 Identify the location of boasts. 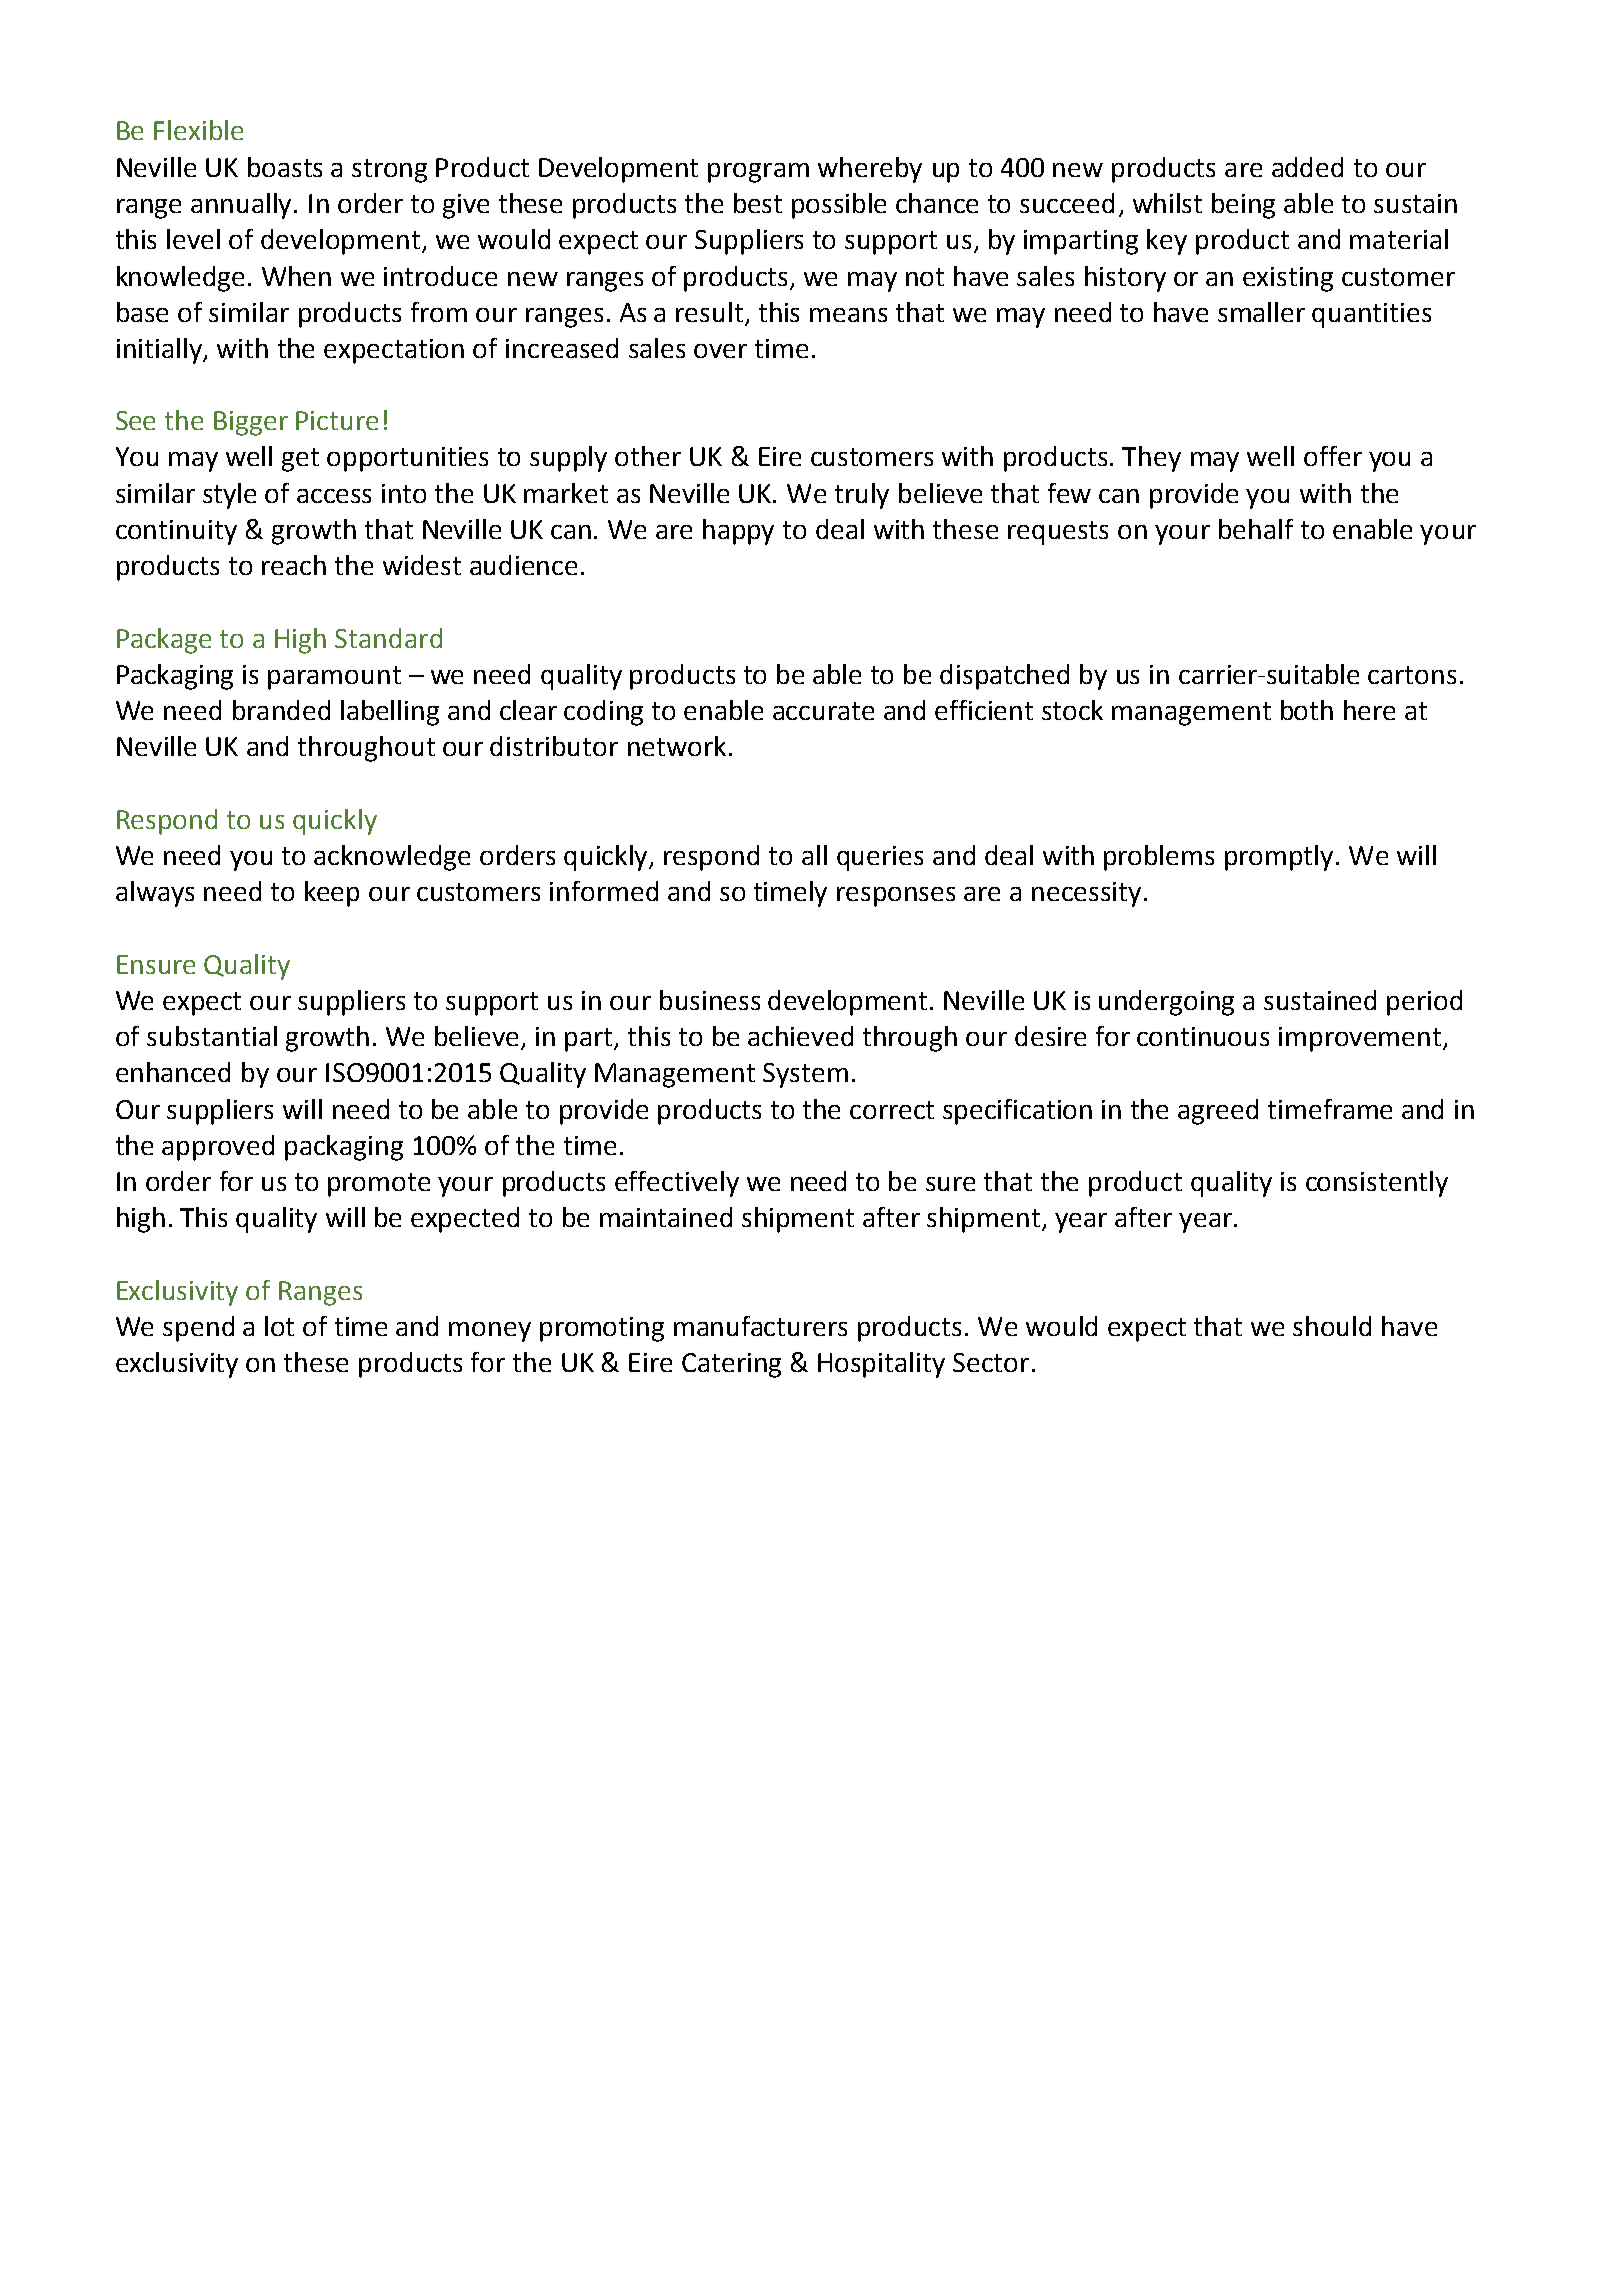
(285, 167).
